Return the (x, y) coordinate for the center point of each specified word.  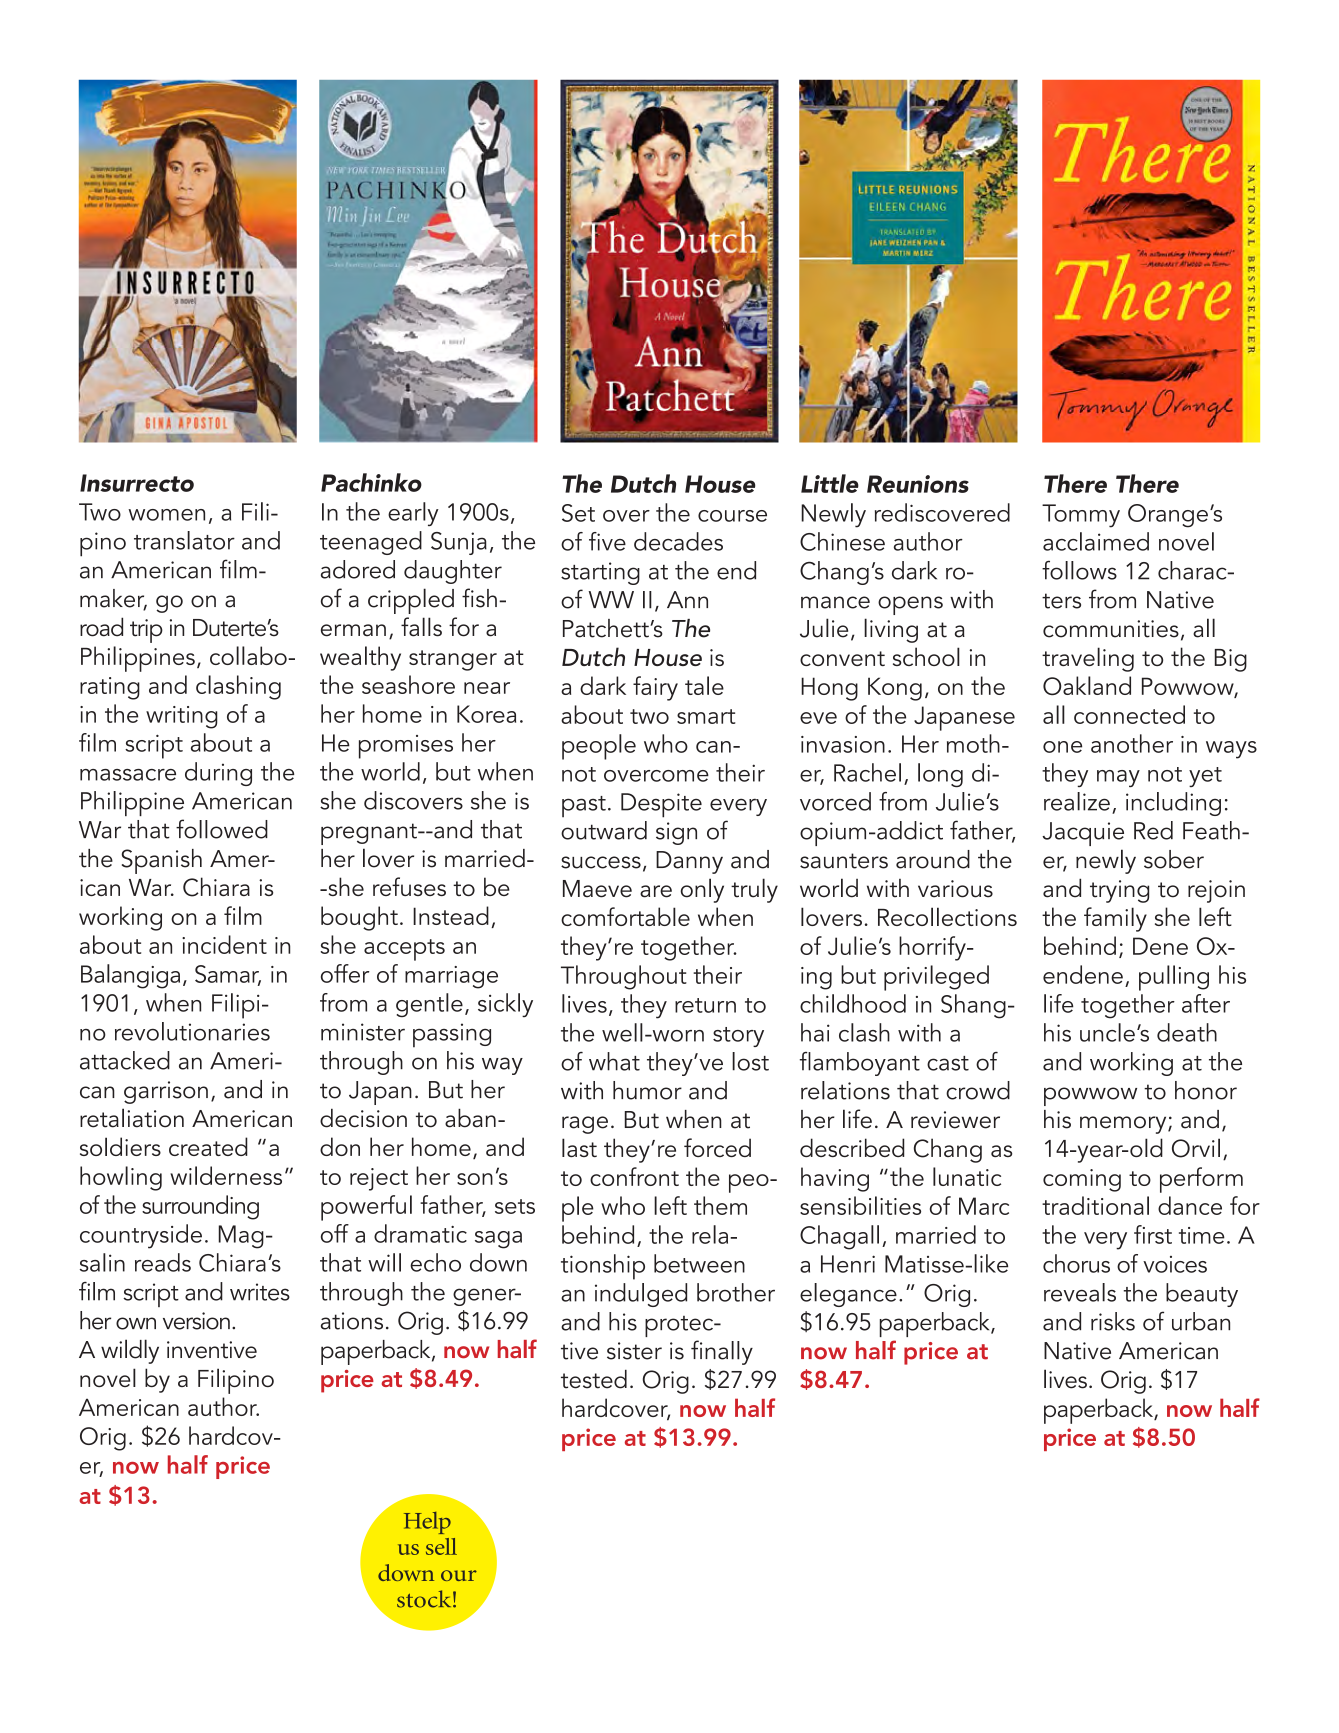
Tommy (1081, 516)
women (166, 515)
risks (1113, 1321)
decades (678, 541)
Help (427, 1523)
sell (441, 1546)
